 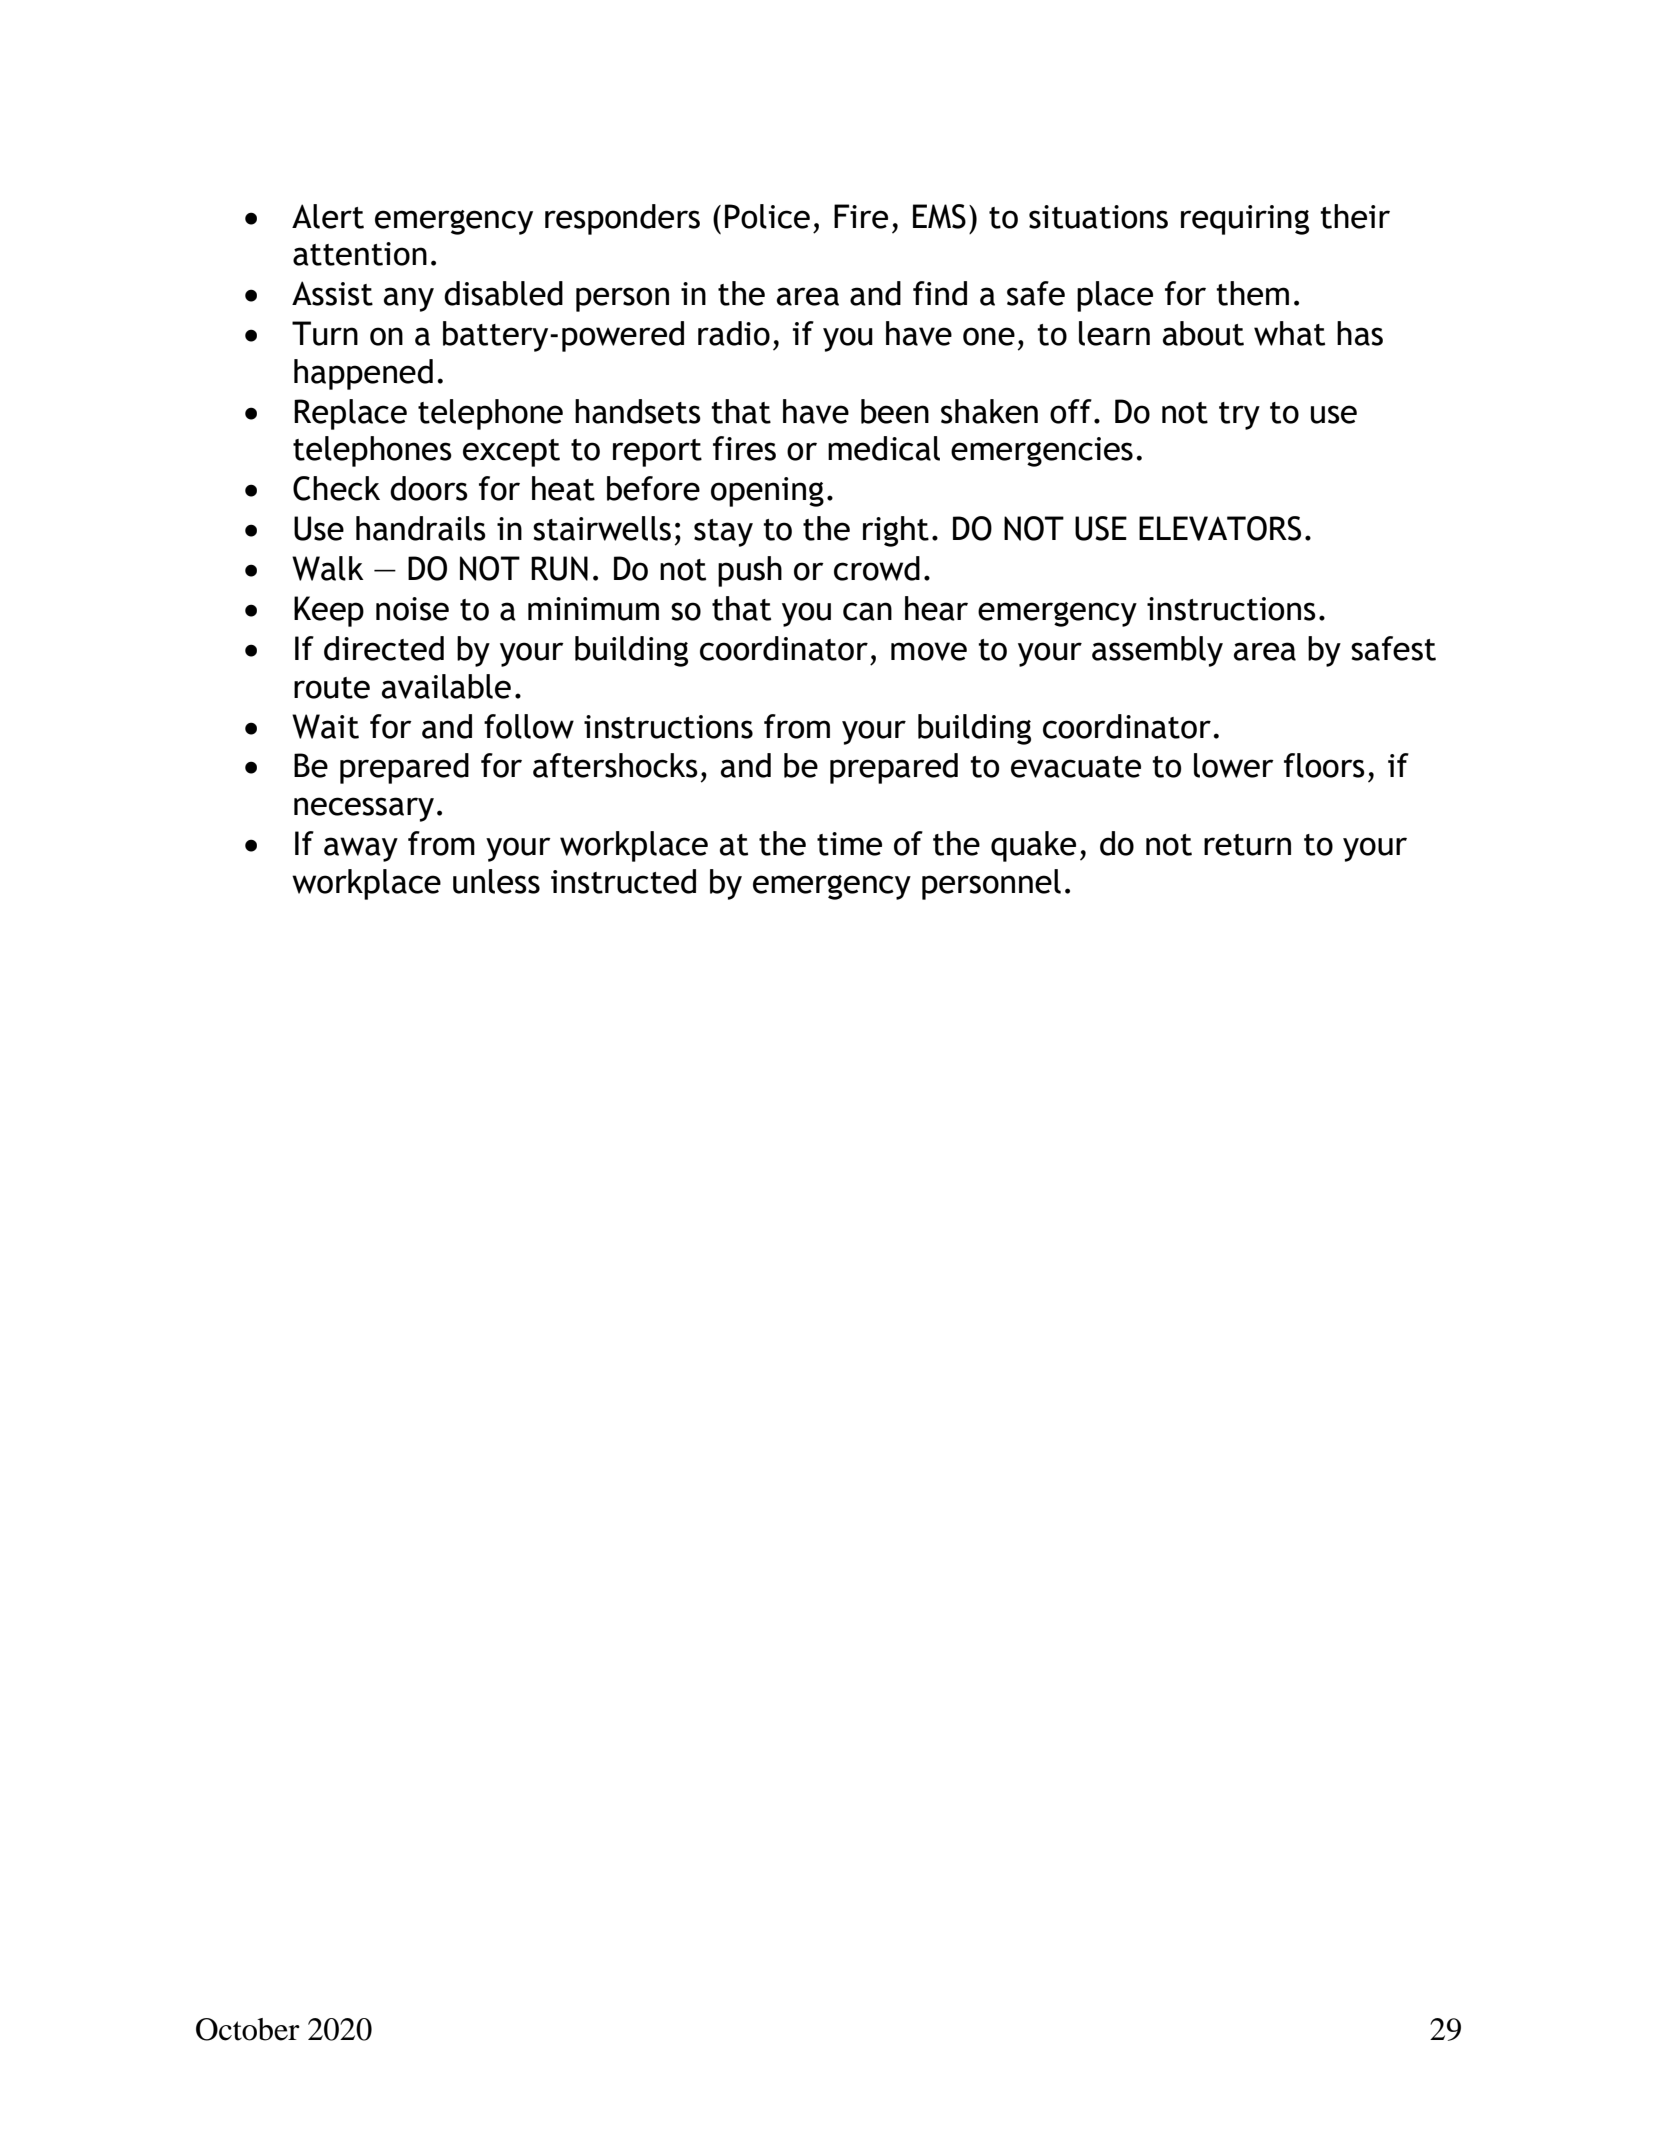 I want to click on instructed, so click(x=623, y=881).
